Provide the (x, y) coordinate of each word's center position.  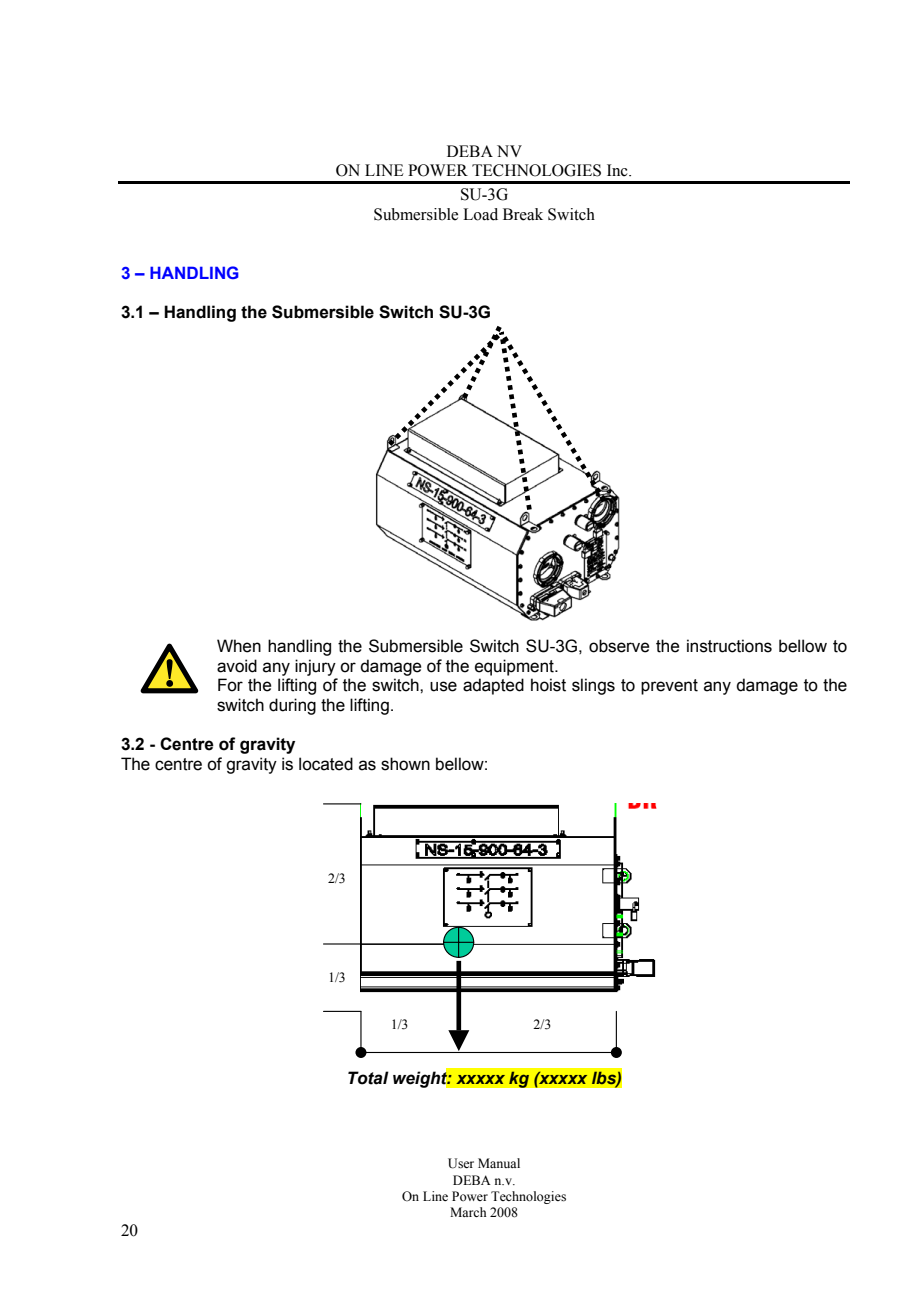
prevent (669, 687)
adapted (493, 686)
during (292, 706)
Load (480, 214)
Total (368, 1078)
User (461, 1163)
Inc (618, 170)
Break (523, 214)
